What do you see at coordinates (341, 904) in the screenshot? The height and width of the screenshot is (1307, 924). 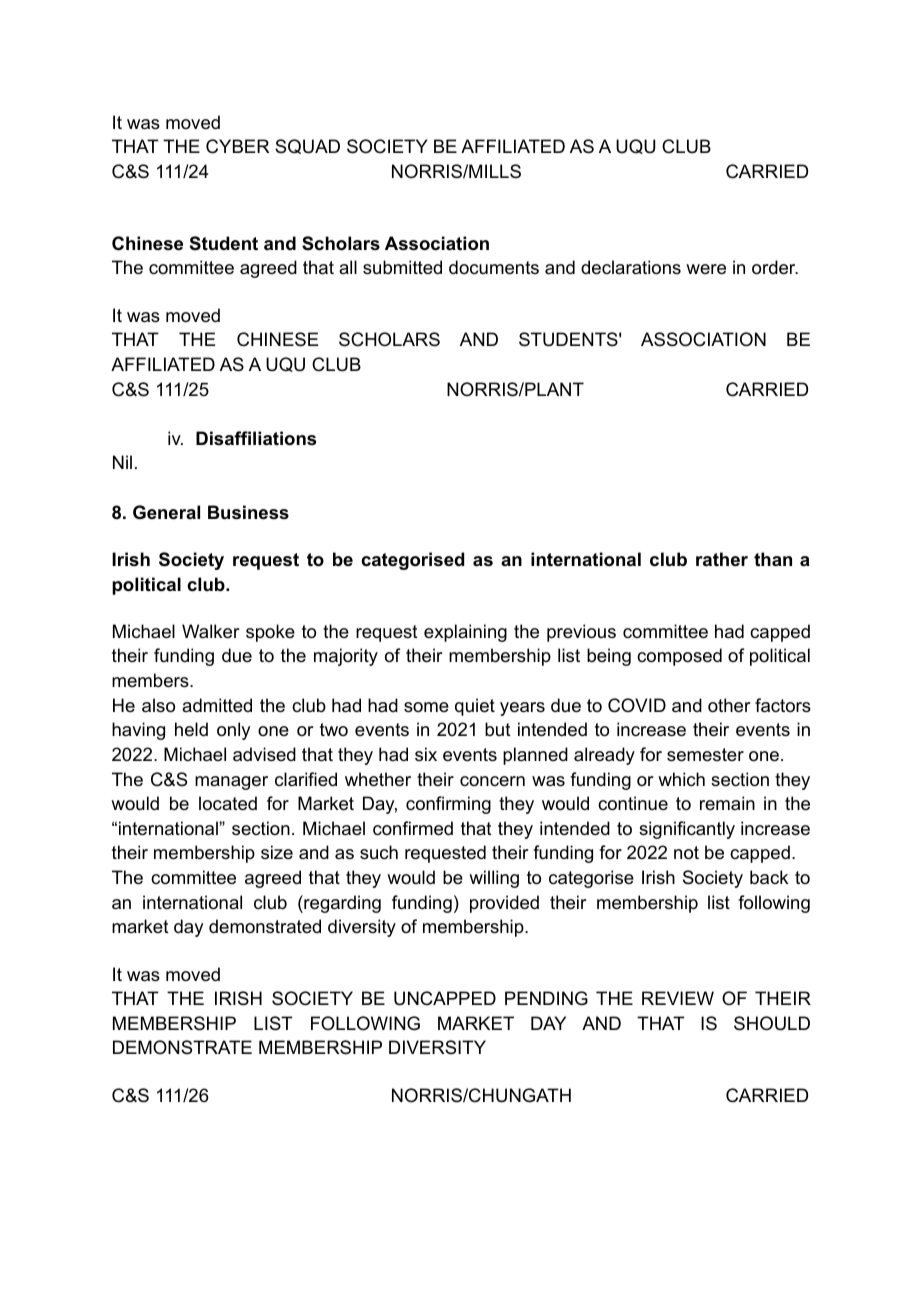 I see `regarding` at bounding box center [341, 904].
